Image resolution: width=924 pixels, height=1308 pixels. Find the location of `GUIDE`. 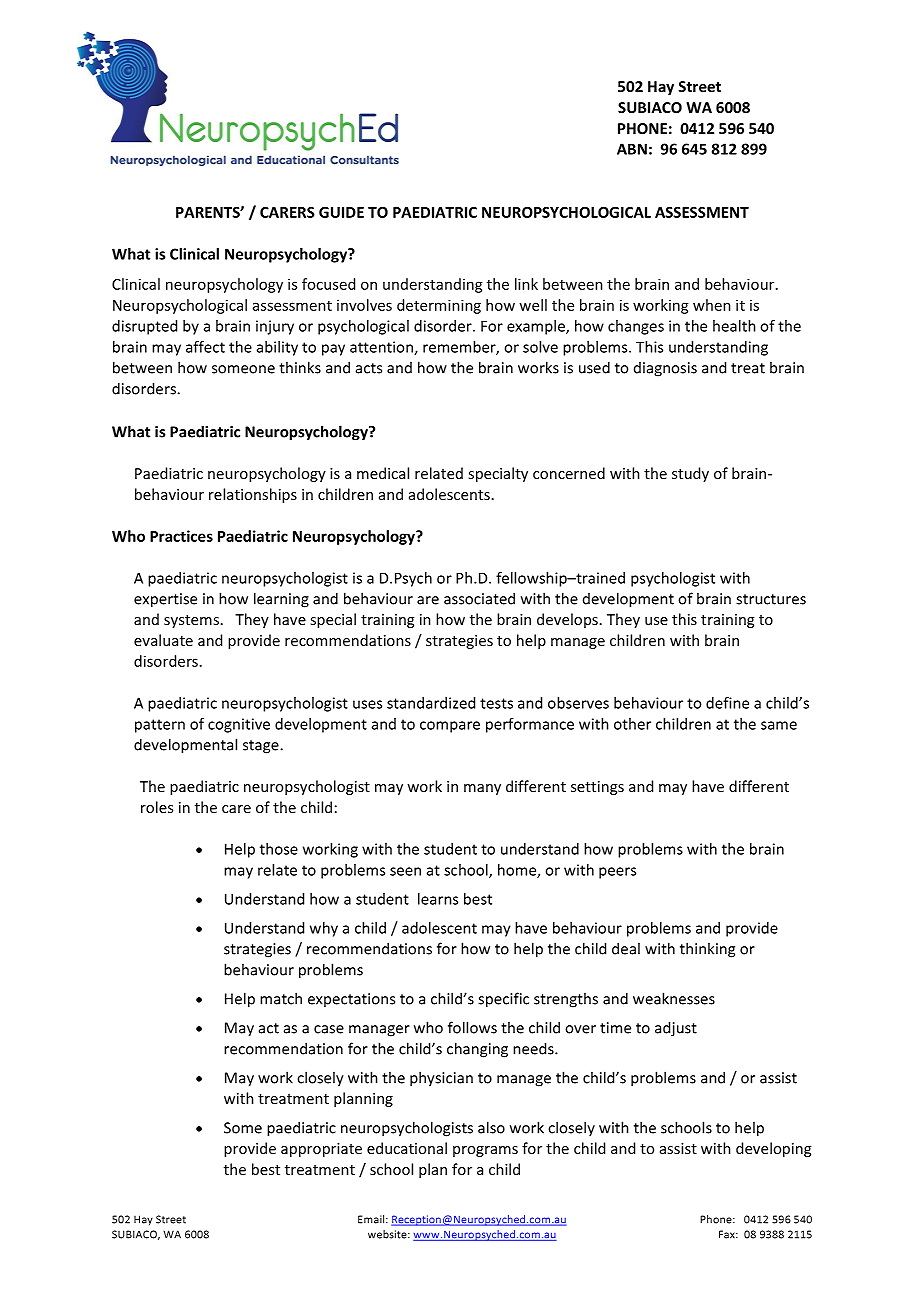

GUIDE is located at coordinates (341, 212).
